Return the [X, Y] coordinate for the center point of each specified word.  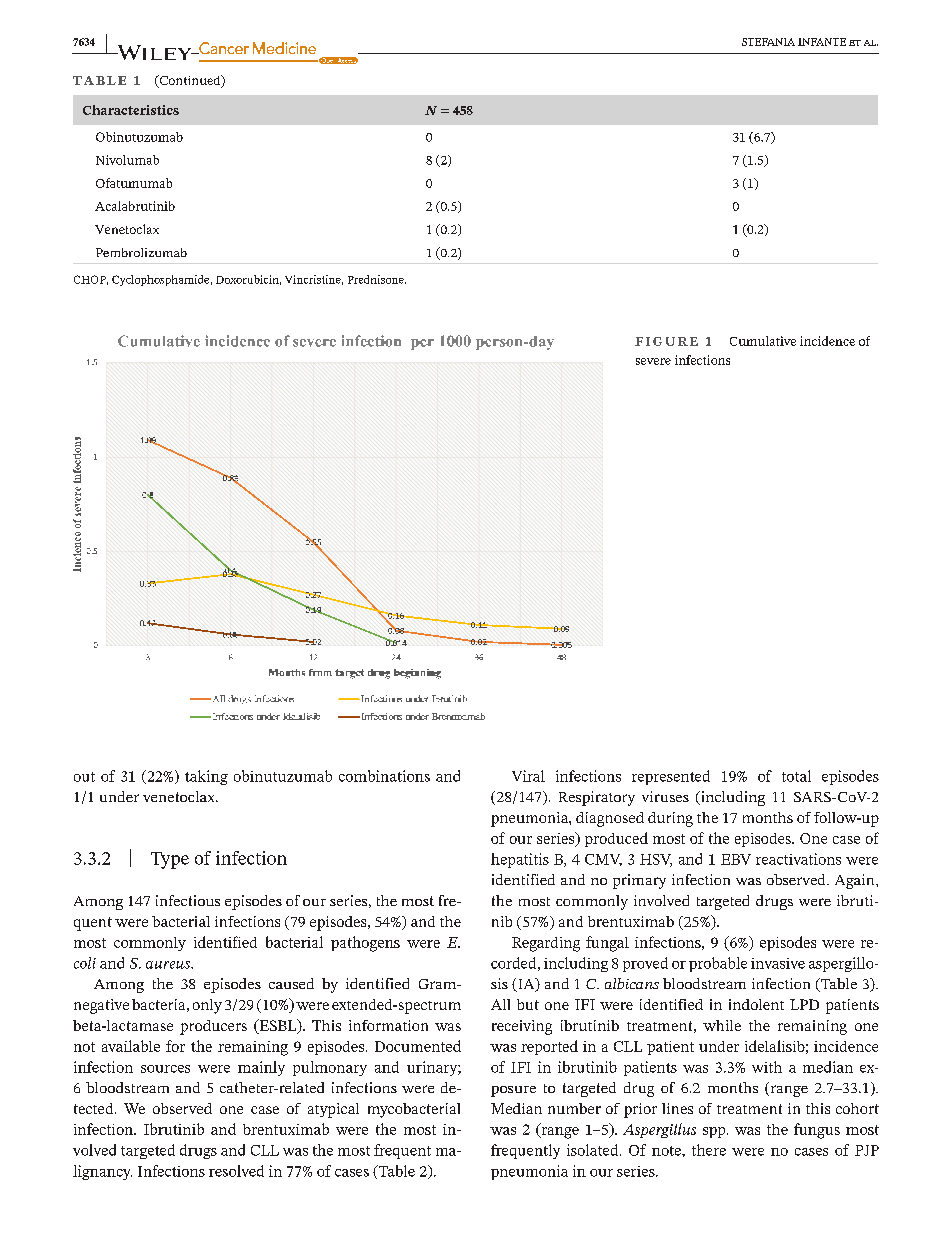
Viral [528, 776]
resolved [236, 1171]
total [796, 776]
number [574, 1108]
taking [206, 777]
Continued [190, 81]
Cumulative [763, 341]
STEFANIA [768, 42]
